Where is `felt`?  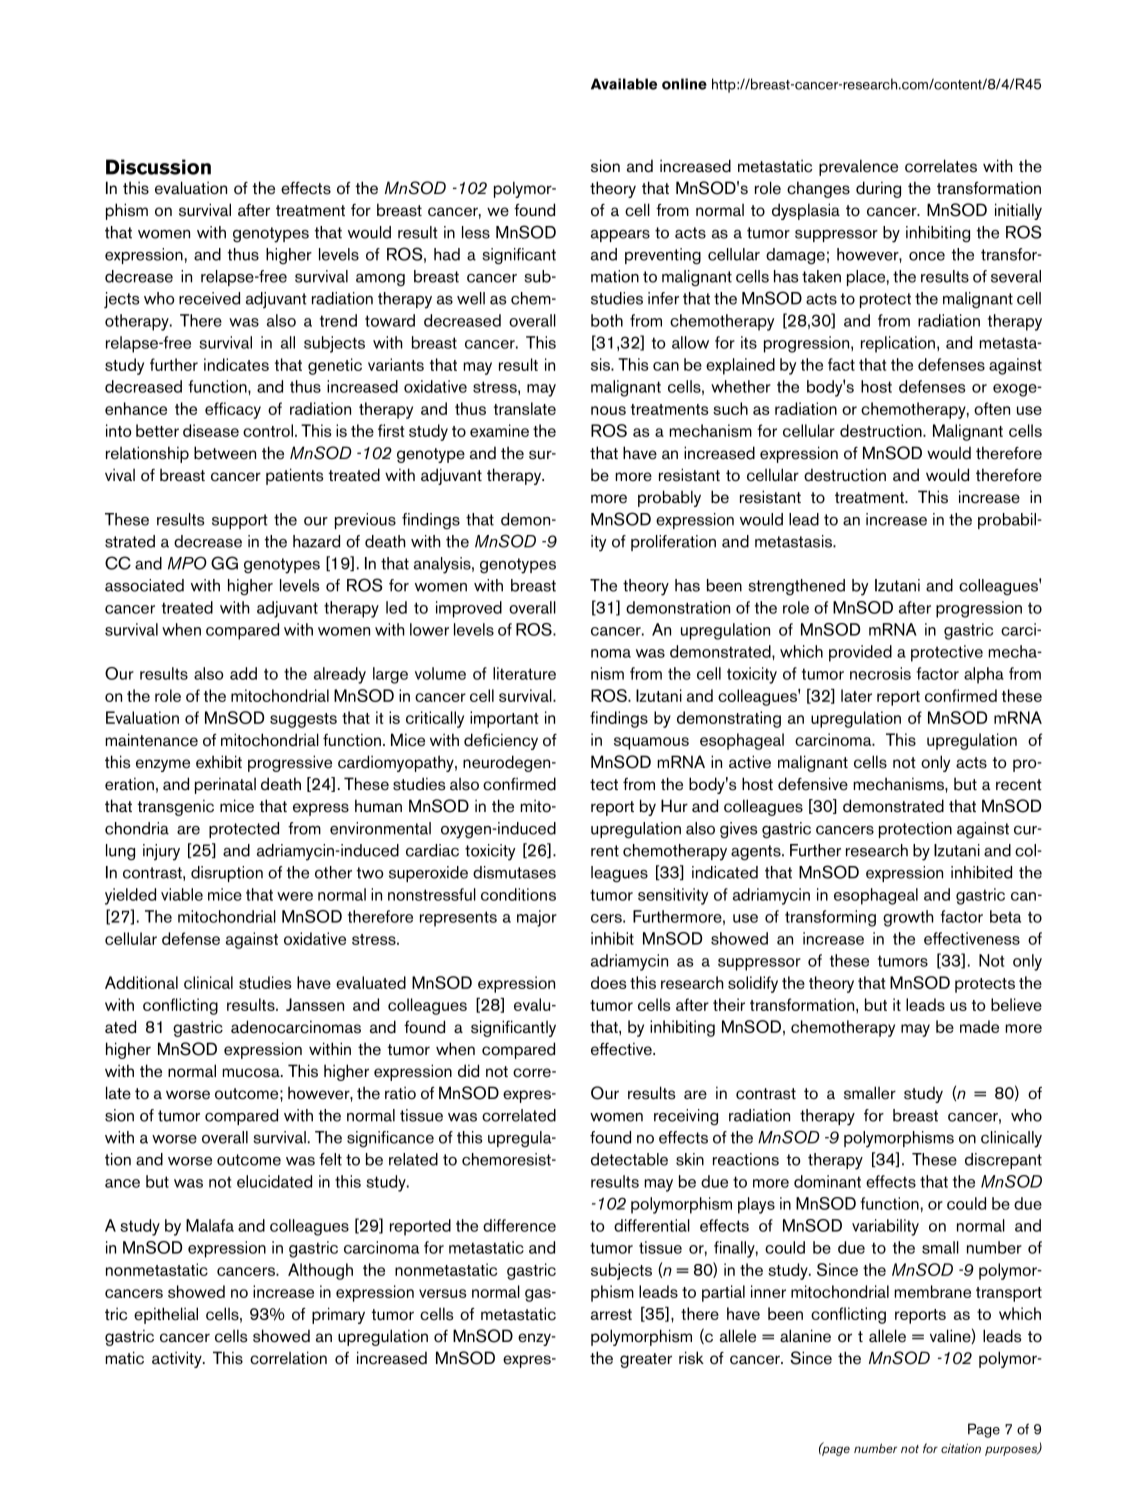
felt is located at coordinates (330, 1159).
